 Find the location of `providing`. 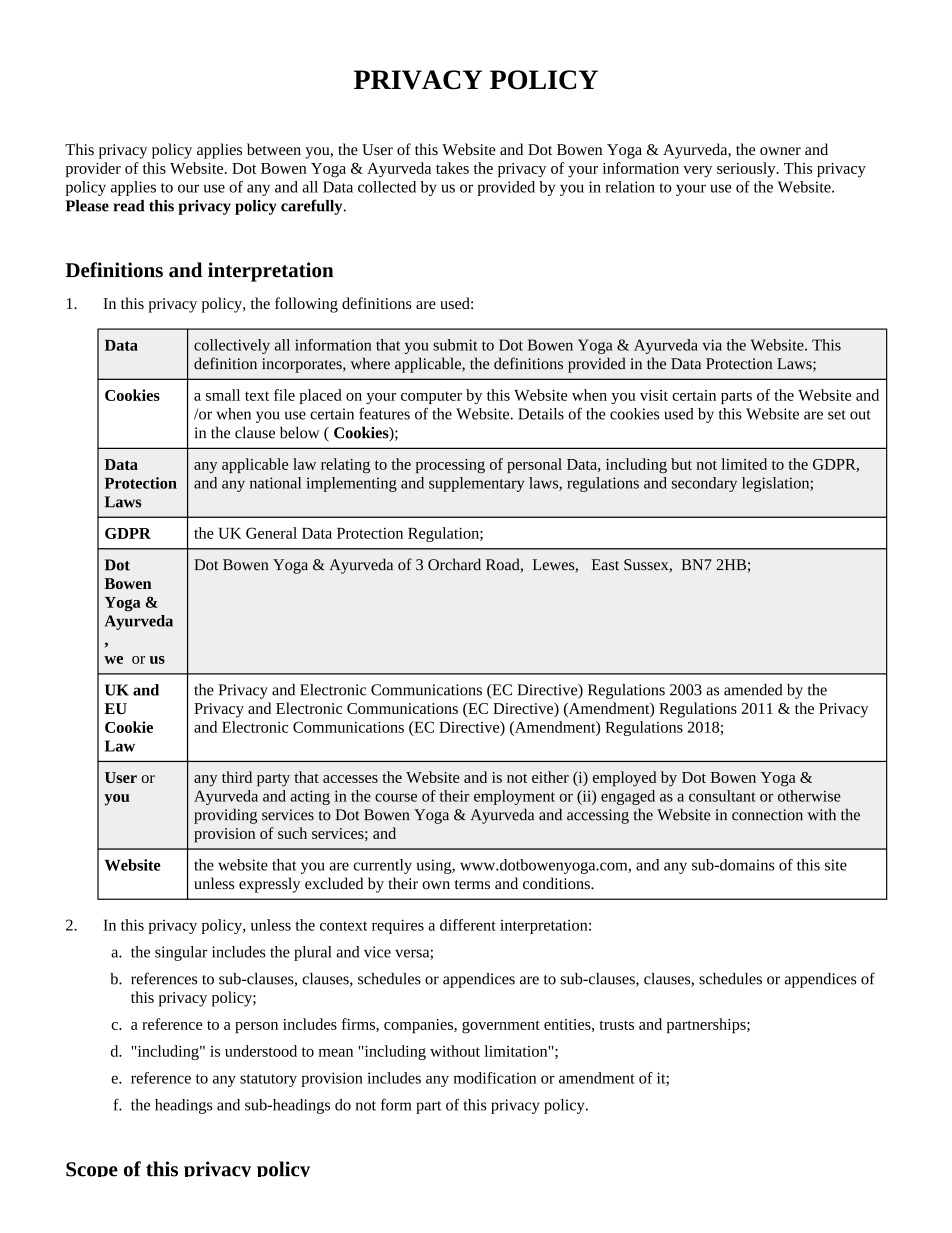

providing is located at coordinates (225, 816).
